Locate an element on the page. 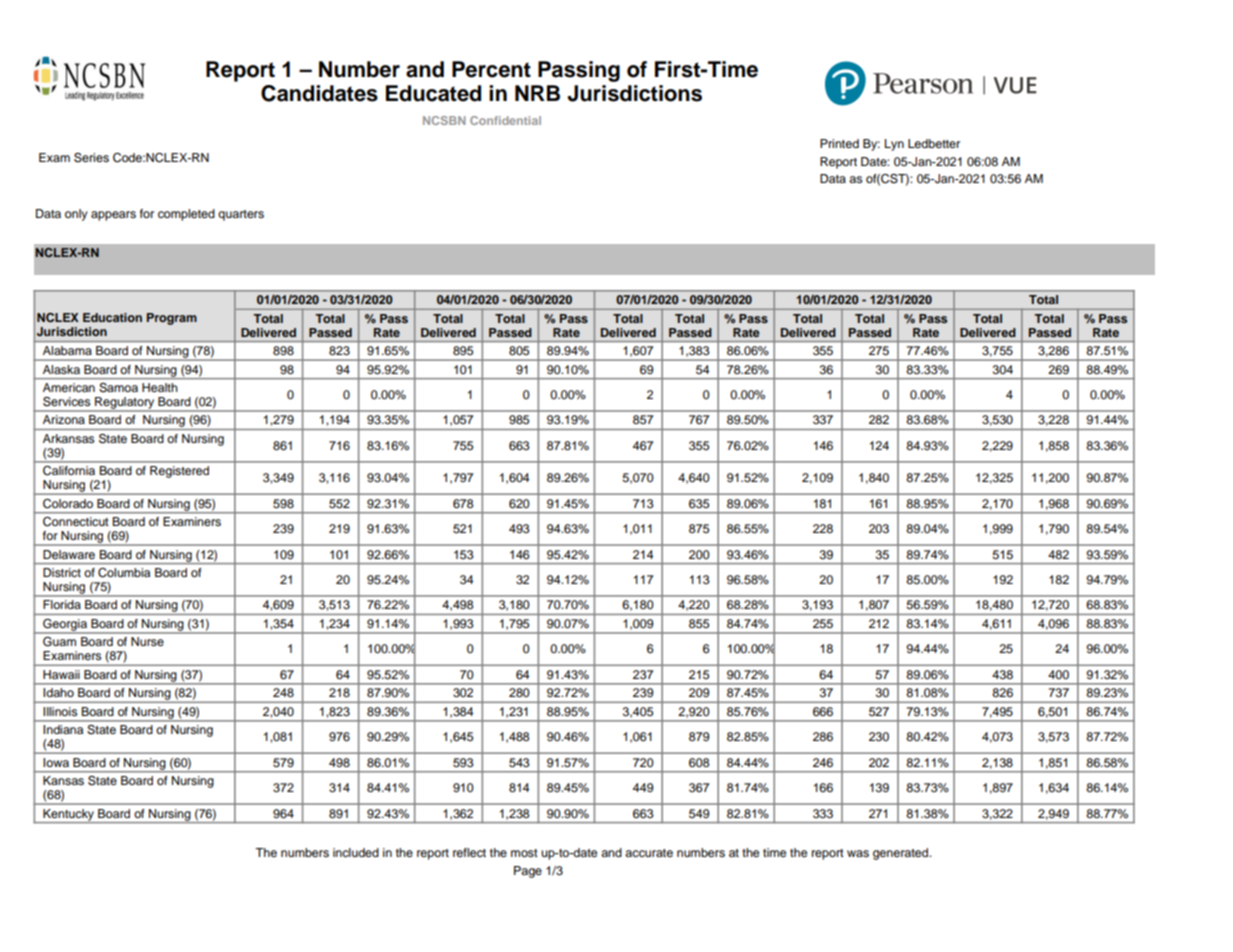 This image has height=952, width=1233. Series is located at coordinates (91, 158).
